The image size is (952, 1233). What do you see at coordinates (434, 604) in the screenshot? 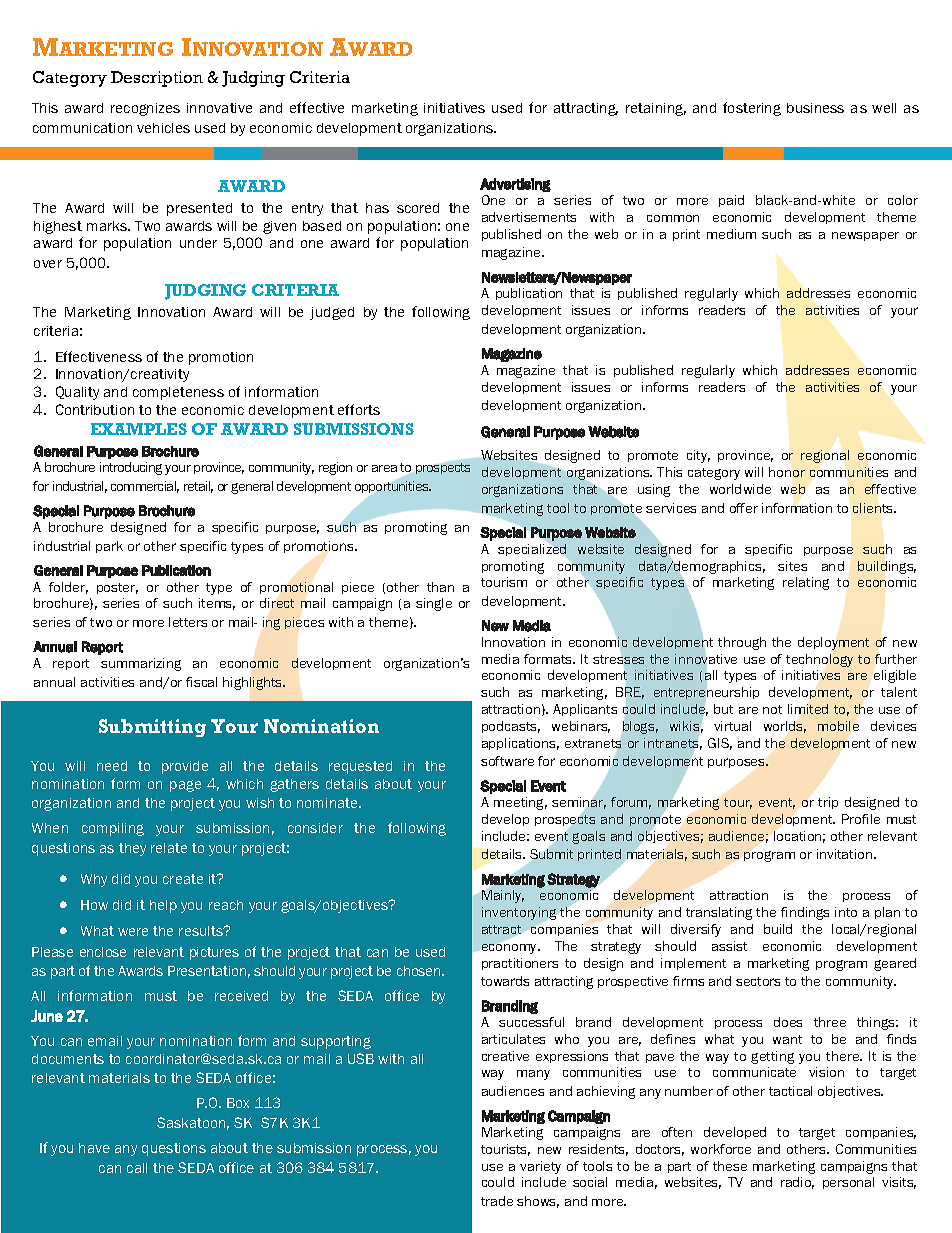
I see `single` at bounding box center [434, 604].
